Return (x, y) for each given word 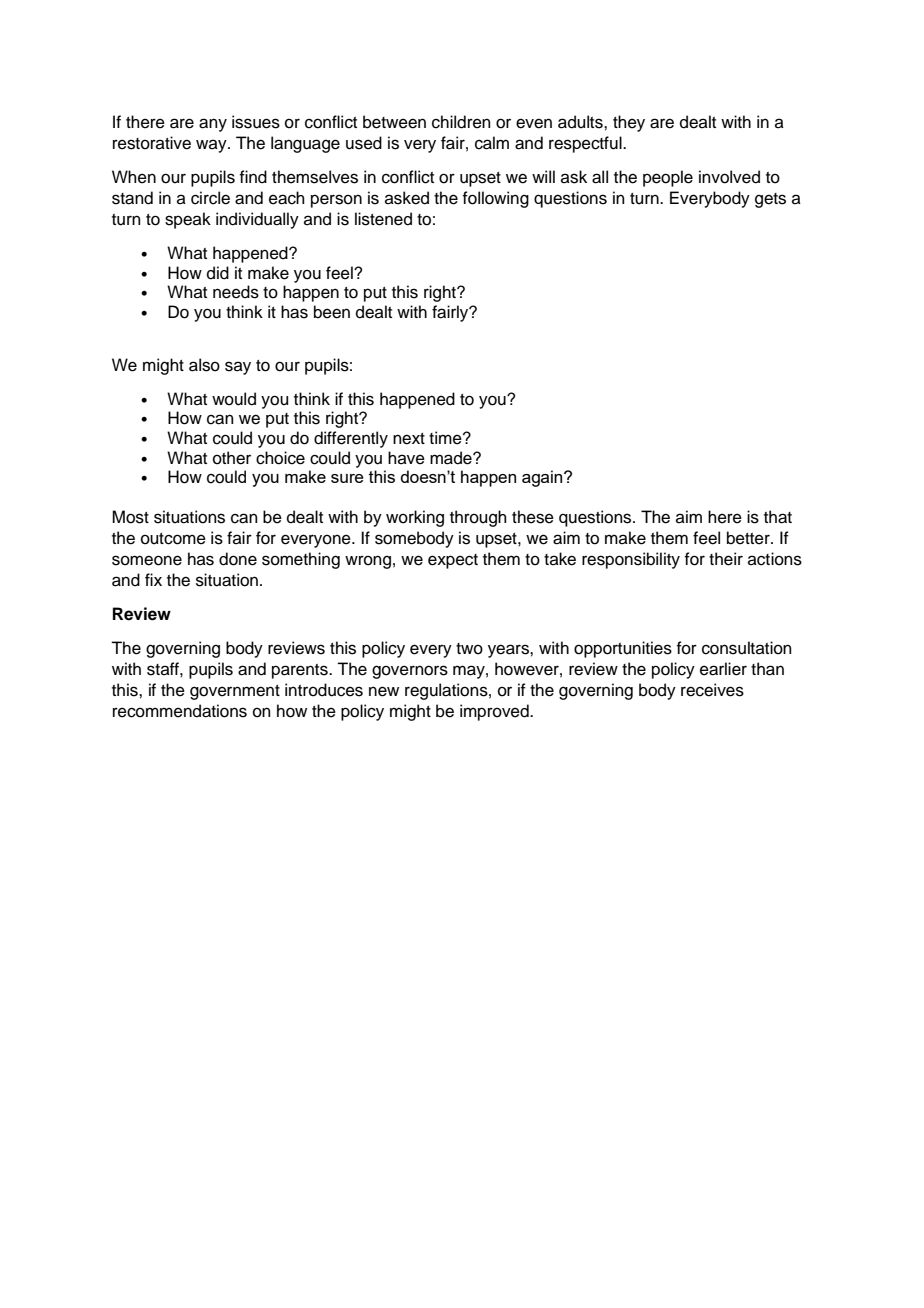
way (212, 146)
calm (492, 143)
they (629, 123)
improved (495, 712)
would (234, 399)
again (543, 478)
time (446, 438)
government (235, 692)
